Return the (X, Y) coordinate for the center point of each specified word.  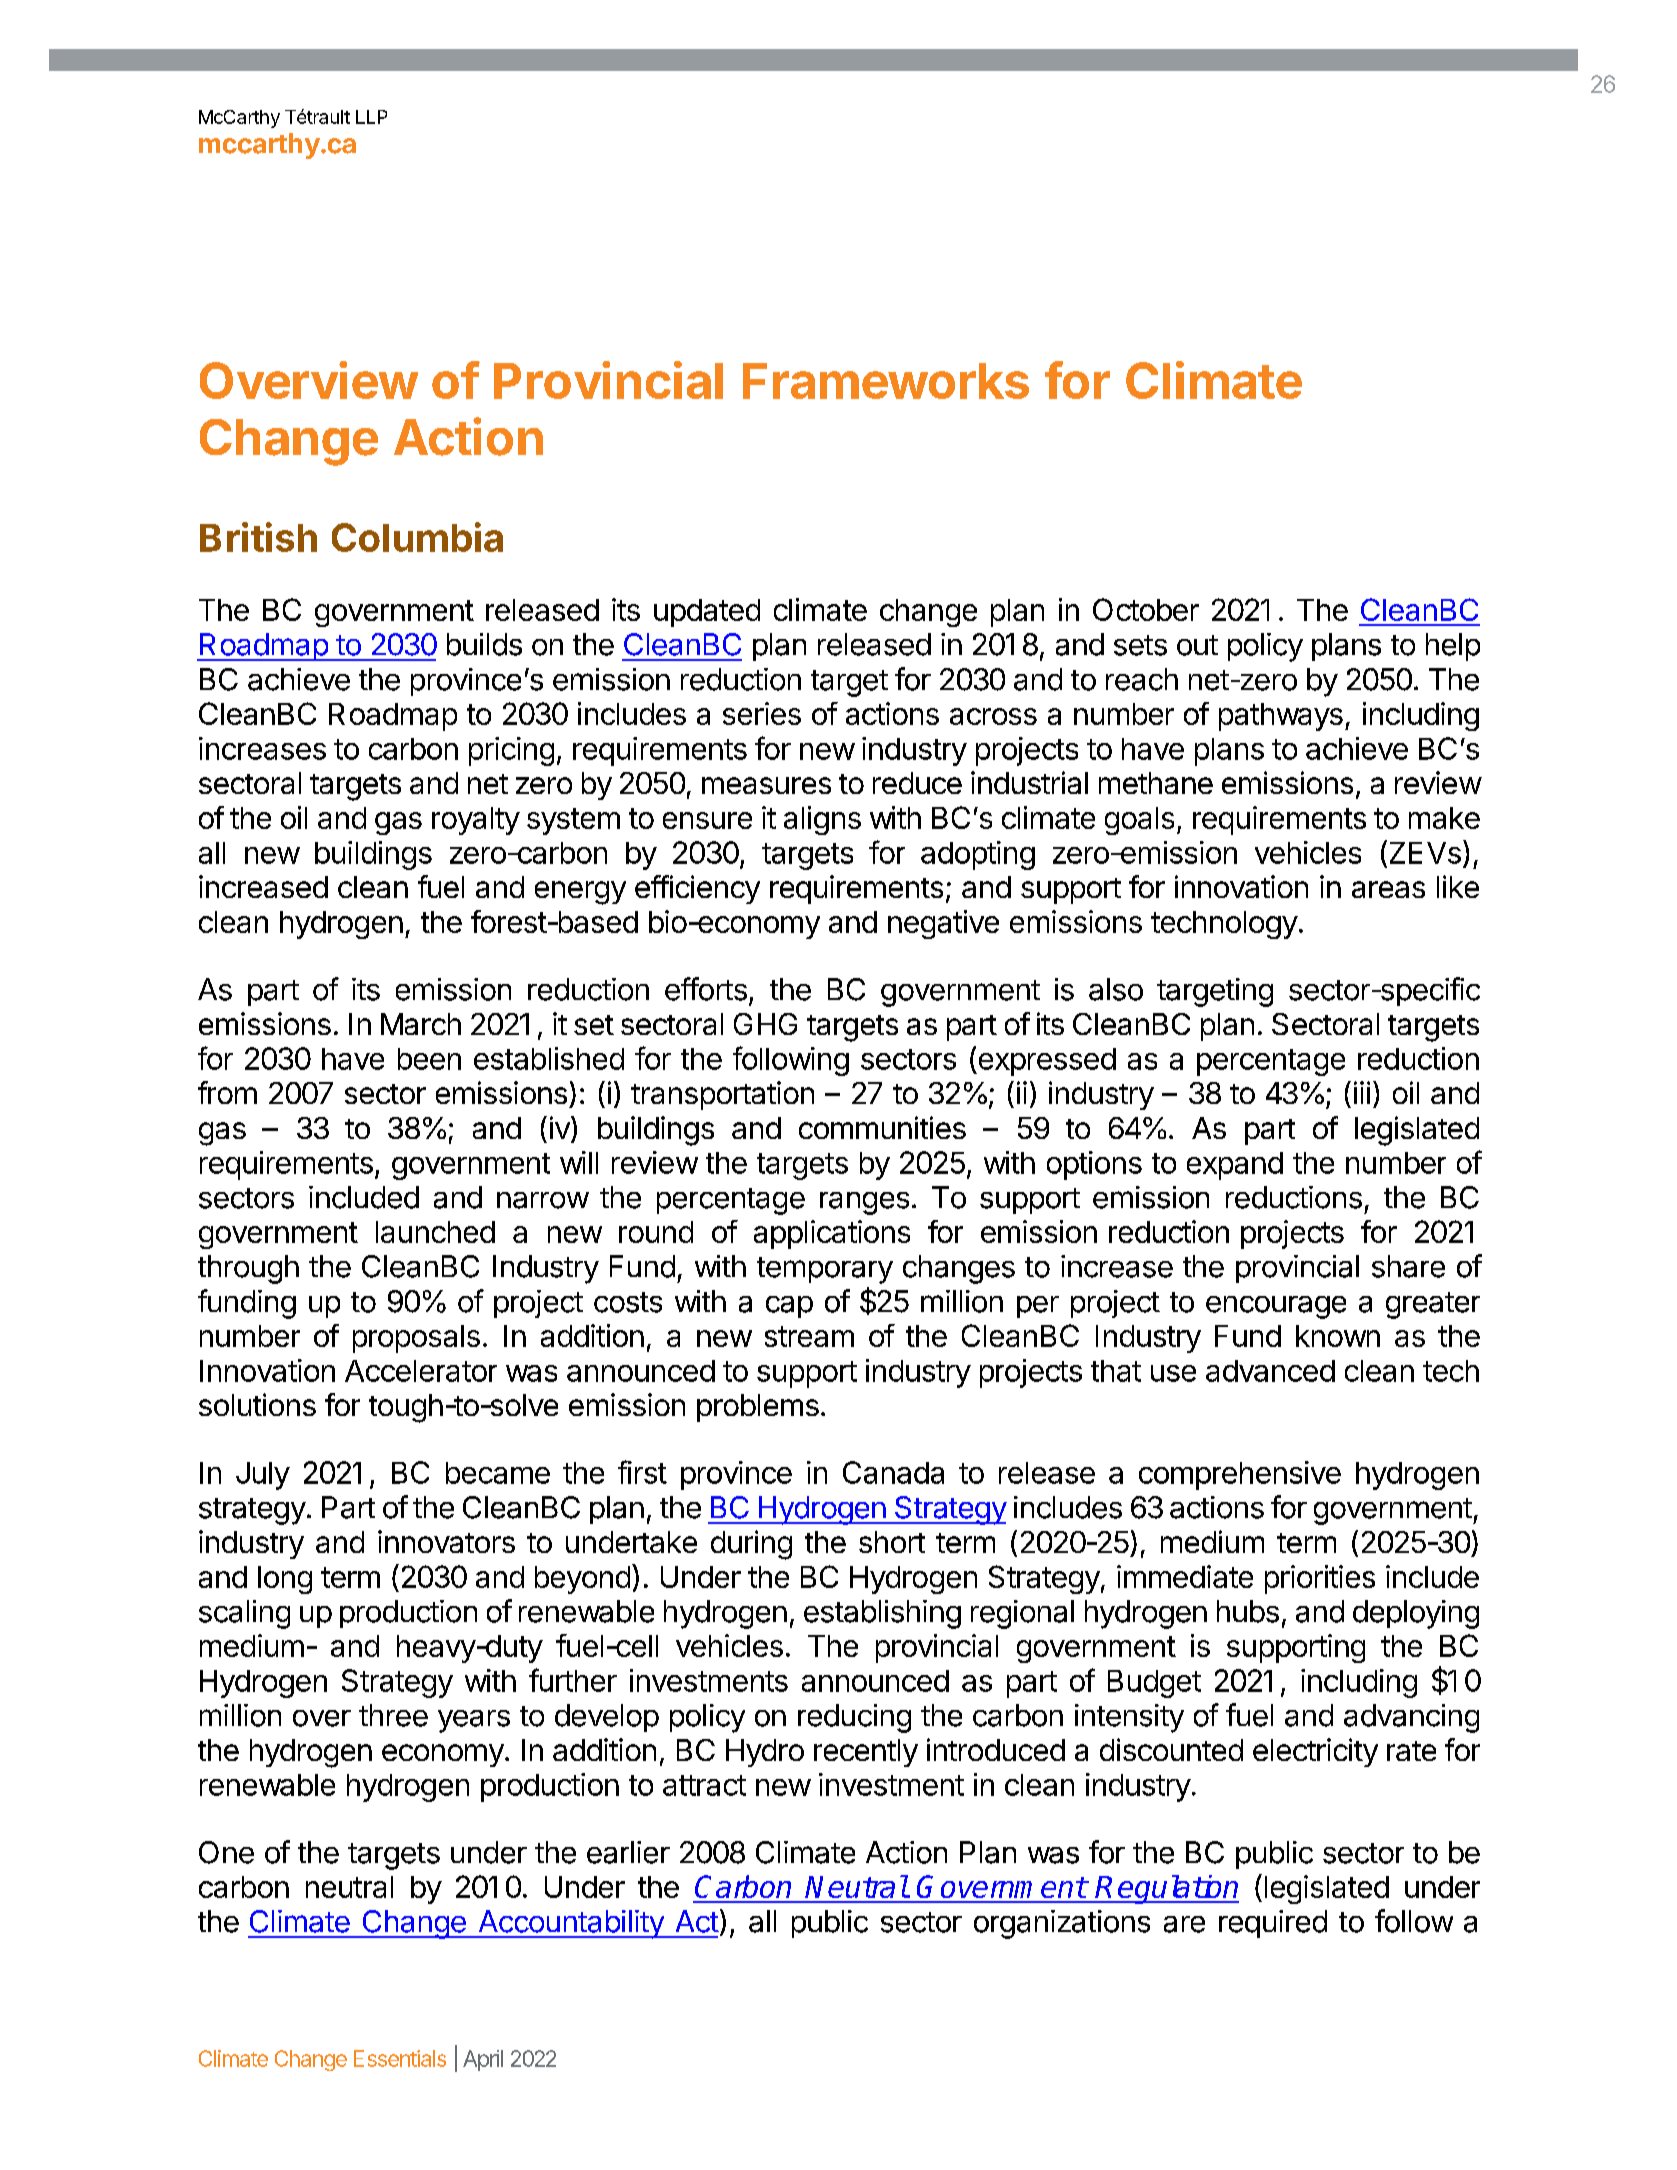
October (1146, 609)
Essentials (400, 2058)
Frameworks (886, 381)
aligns (822, 820)
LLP (371, 117)
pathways (1281, 717)
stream (809, 1336)
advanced (1270, 1371)
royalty (476, 821)
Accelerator (421, 1371)
